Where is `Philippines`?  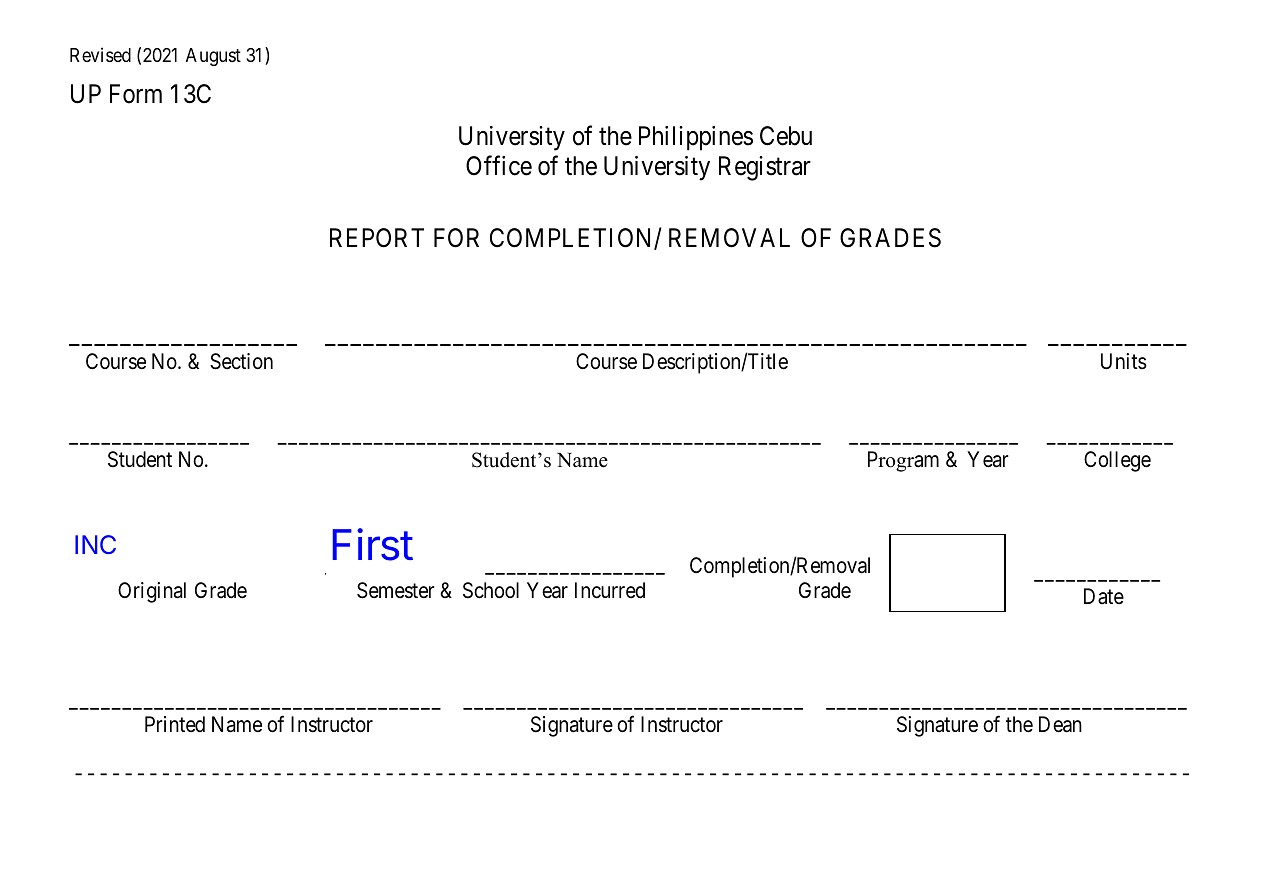 Philippines is located at coordinates (696, 138).
